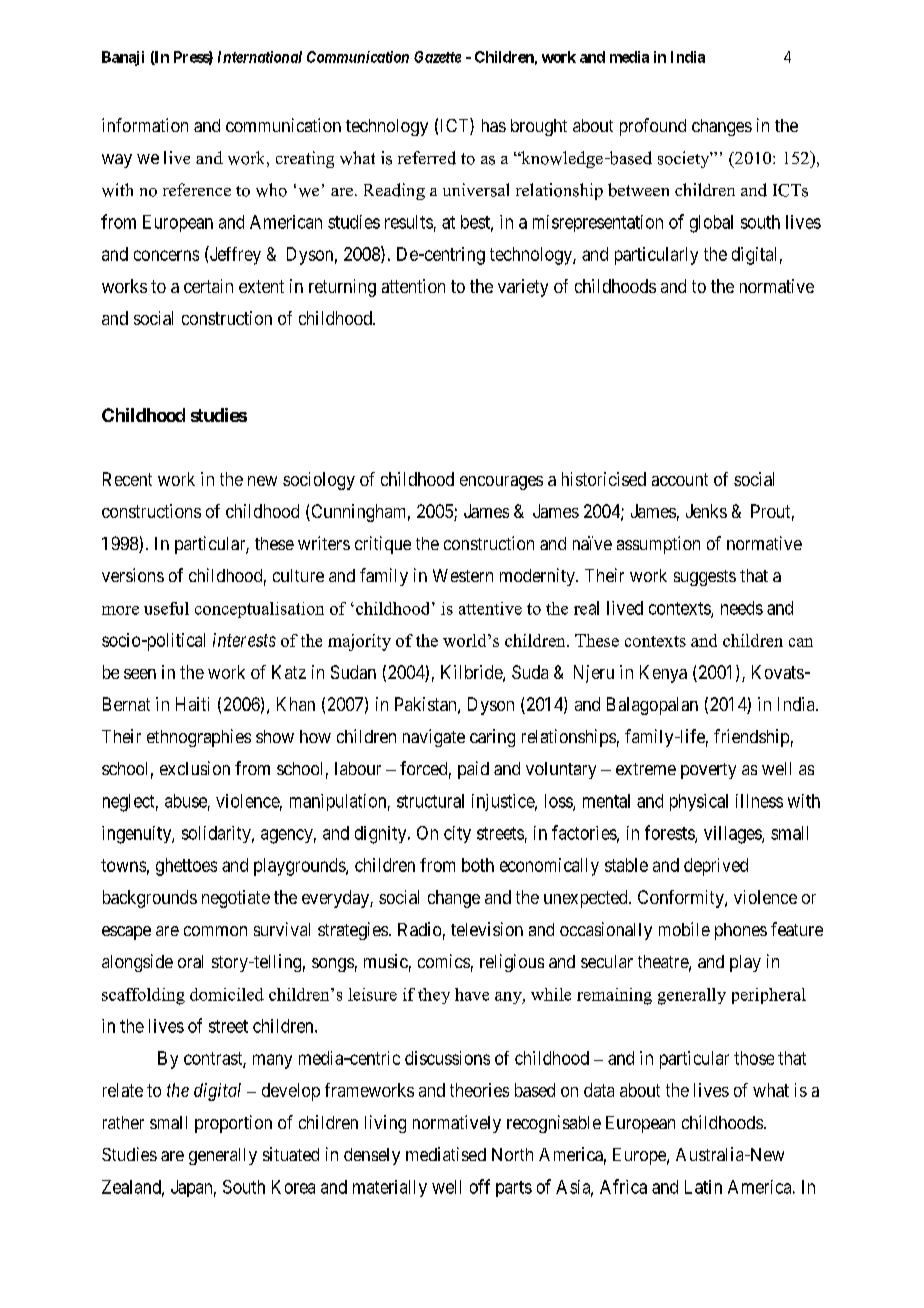 The image size is (924, 1308). Describe the element at coordinates (413, 286) in the page. I see `attention` at that location.
